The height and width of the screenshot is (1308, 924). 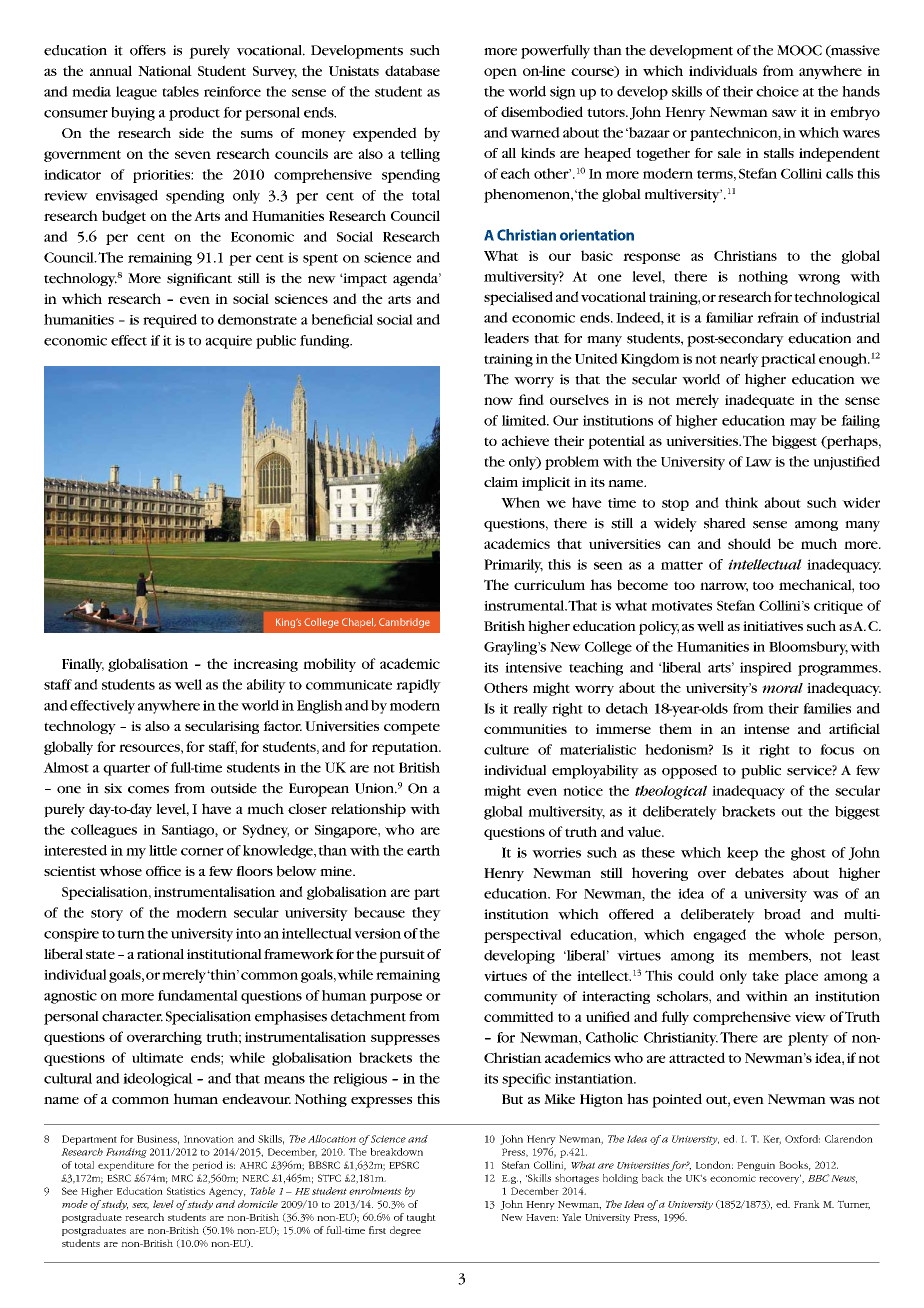 I want to click on community, so click(x=521, y=998).
